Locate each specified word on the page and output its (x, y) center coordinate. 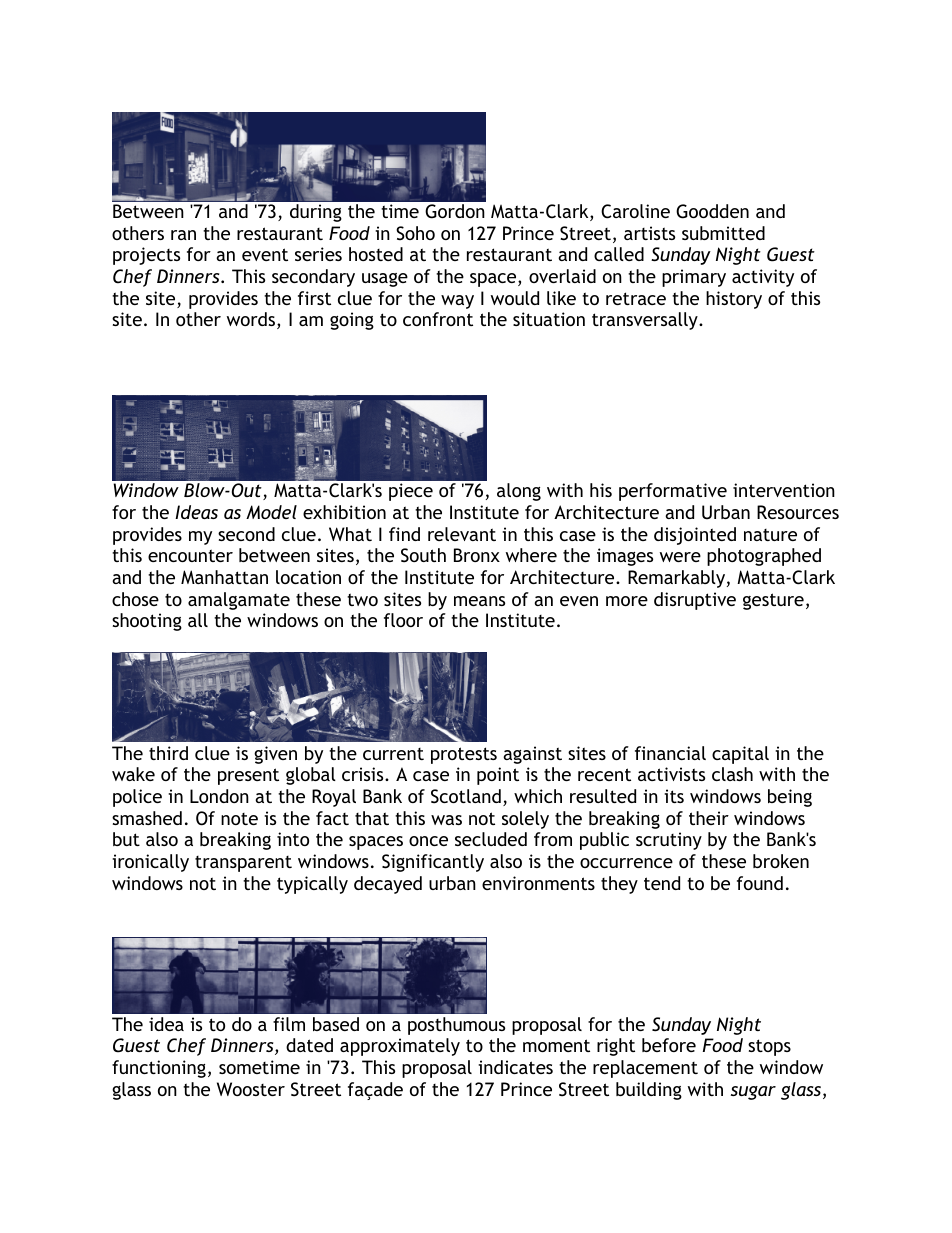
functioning (159, 1069)
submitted (723, 233)
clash (732, 774)
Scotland (466, 796)
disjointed (695, 536)
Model (271, 512)
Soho (415, 233)
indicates (515, 1067)
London (219, 796)
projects (146, 256)
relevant (462, 534)
